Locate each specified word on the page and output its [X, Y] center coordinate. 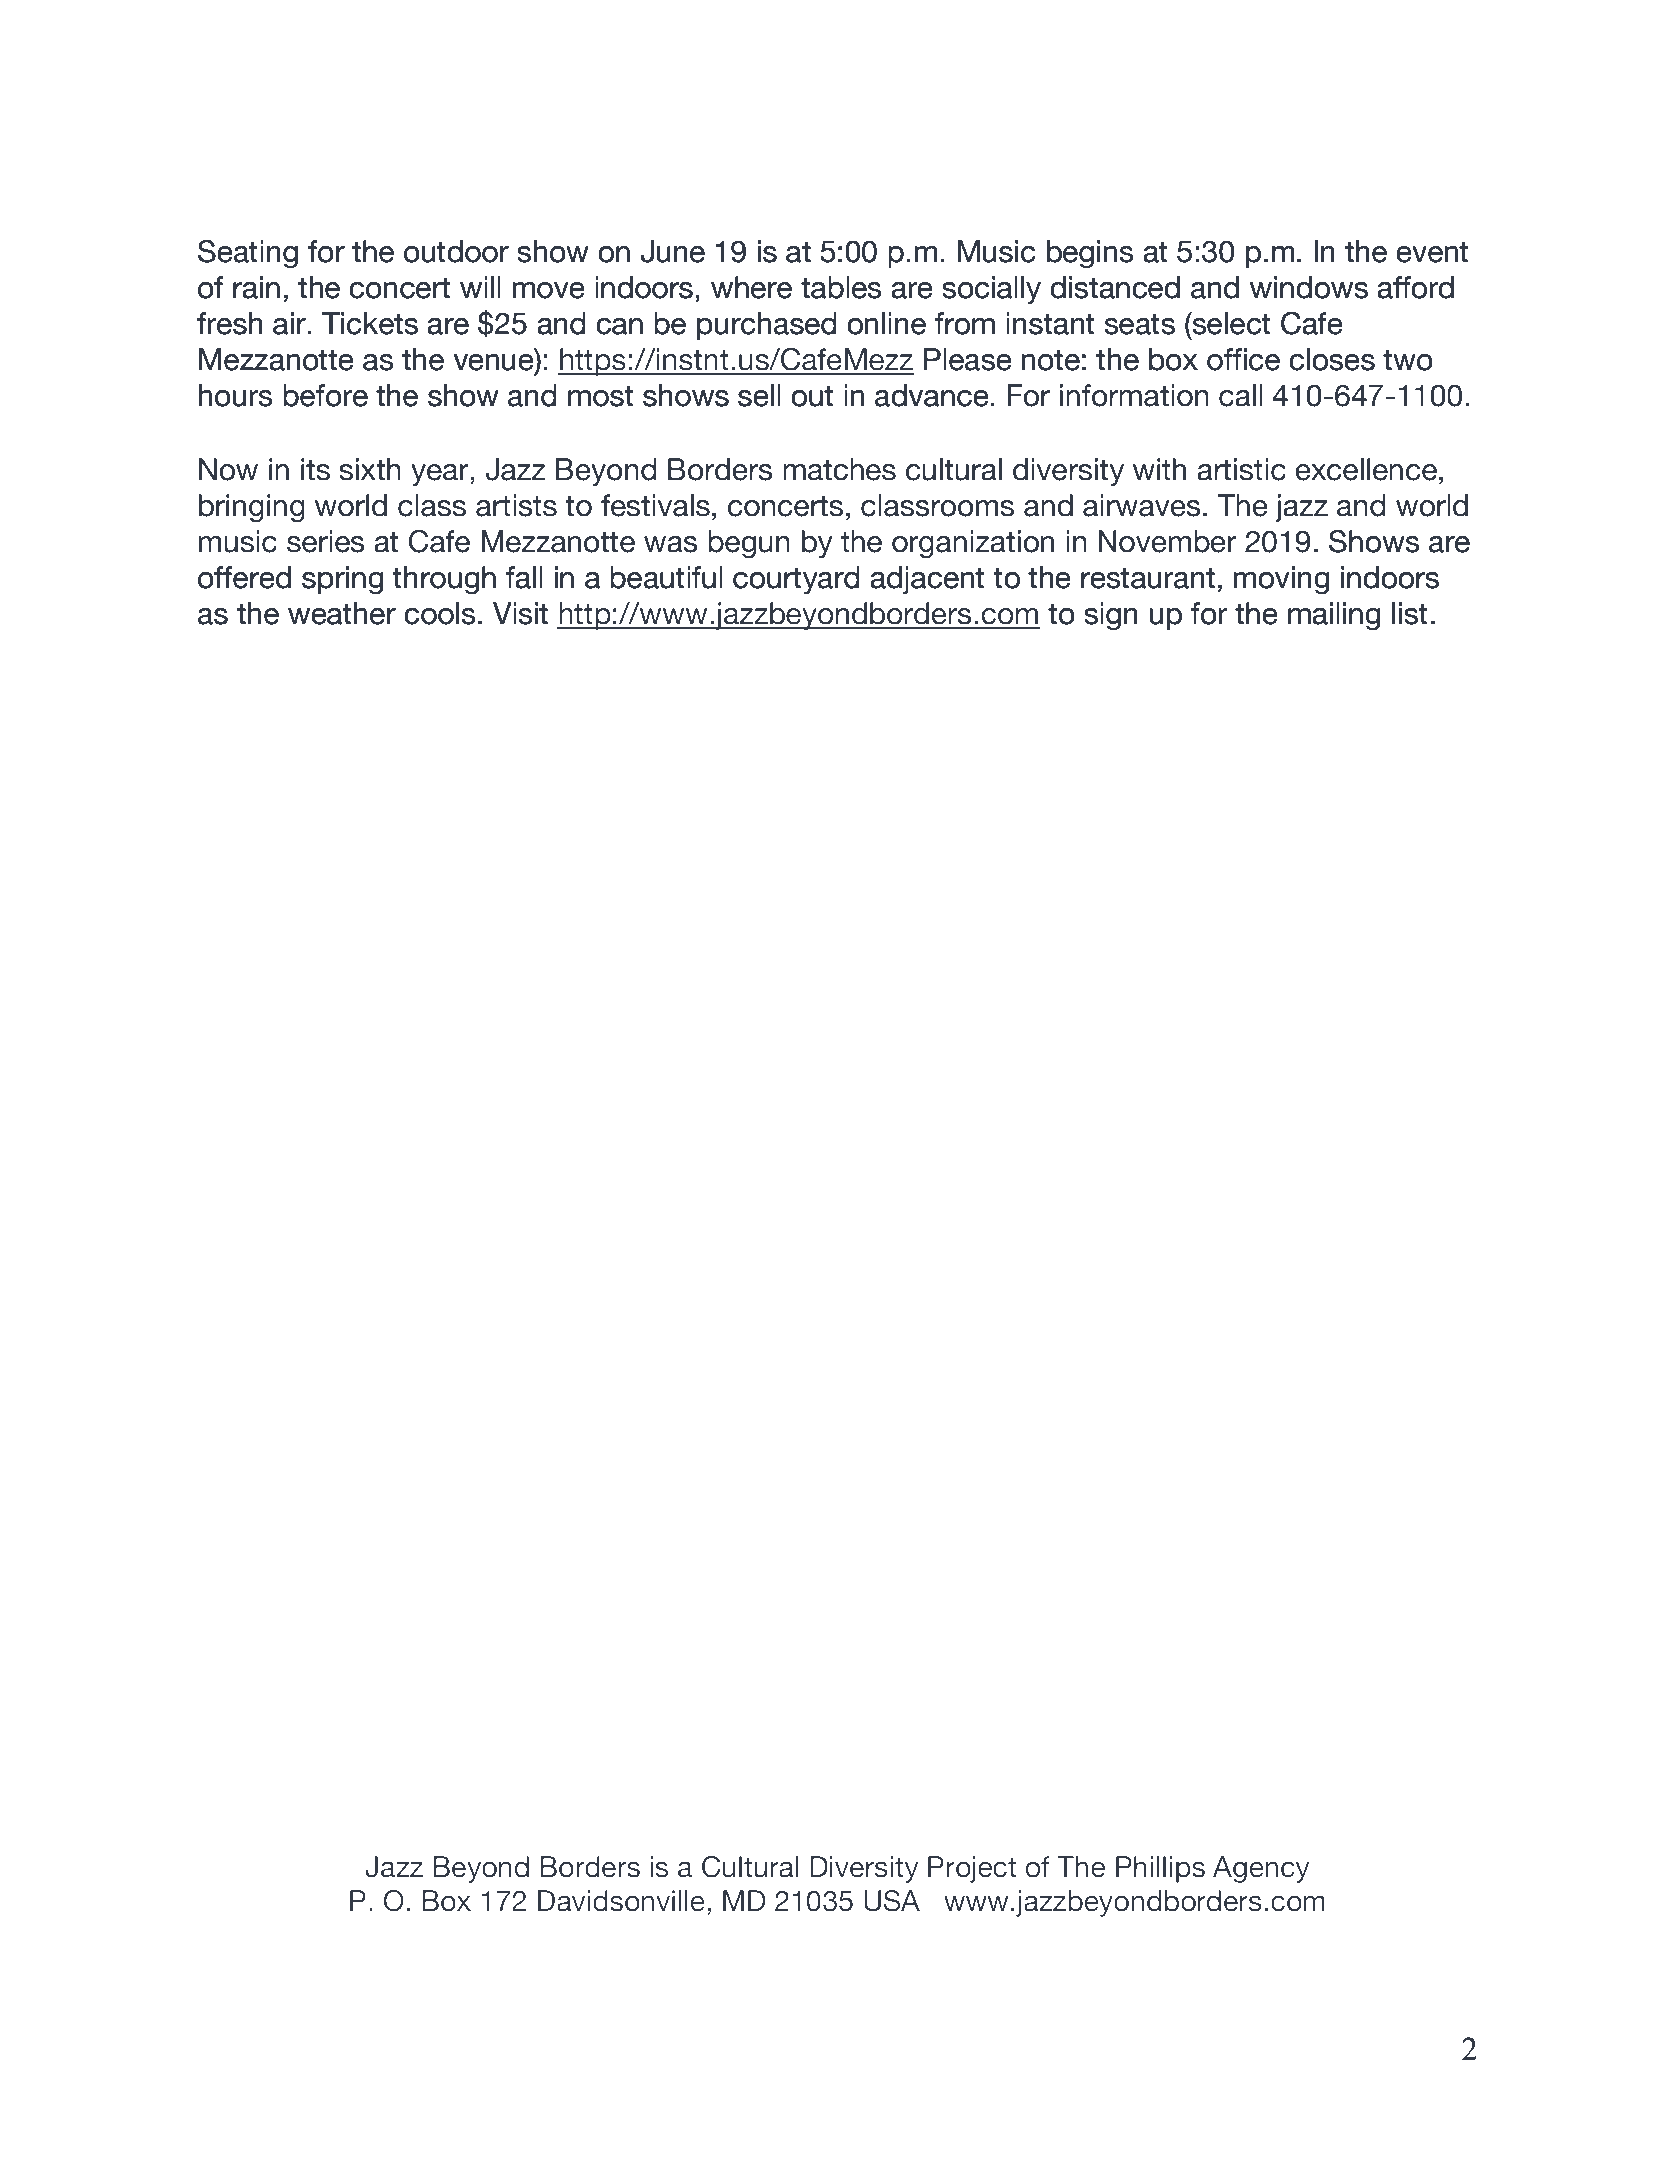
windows [1309, 287]
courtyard [796, 580]
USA [892, 1901]
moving [1282, 580]
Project [972, 1869]
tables [841, 287]
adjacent [927, 580]
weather [342, 613]
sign [1111, 616]
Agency [1261, 1869]
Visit [520, 613]
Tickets [370, 323]
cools [440, 613]
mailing [1334, 616]
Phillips [1160, 1869]
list [1410, 613]
